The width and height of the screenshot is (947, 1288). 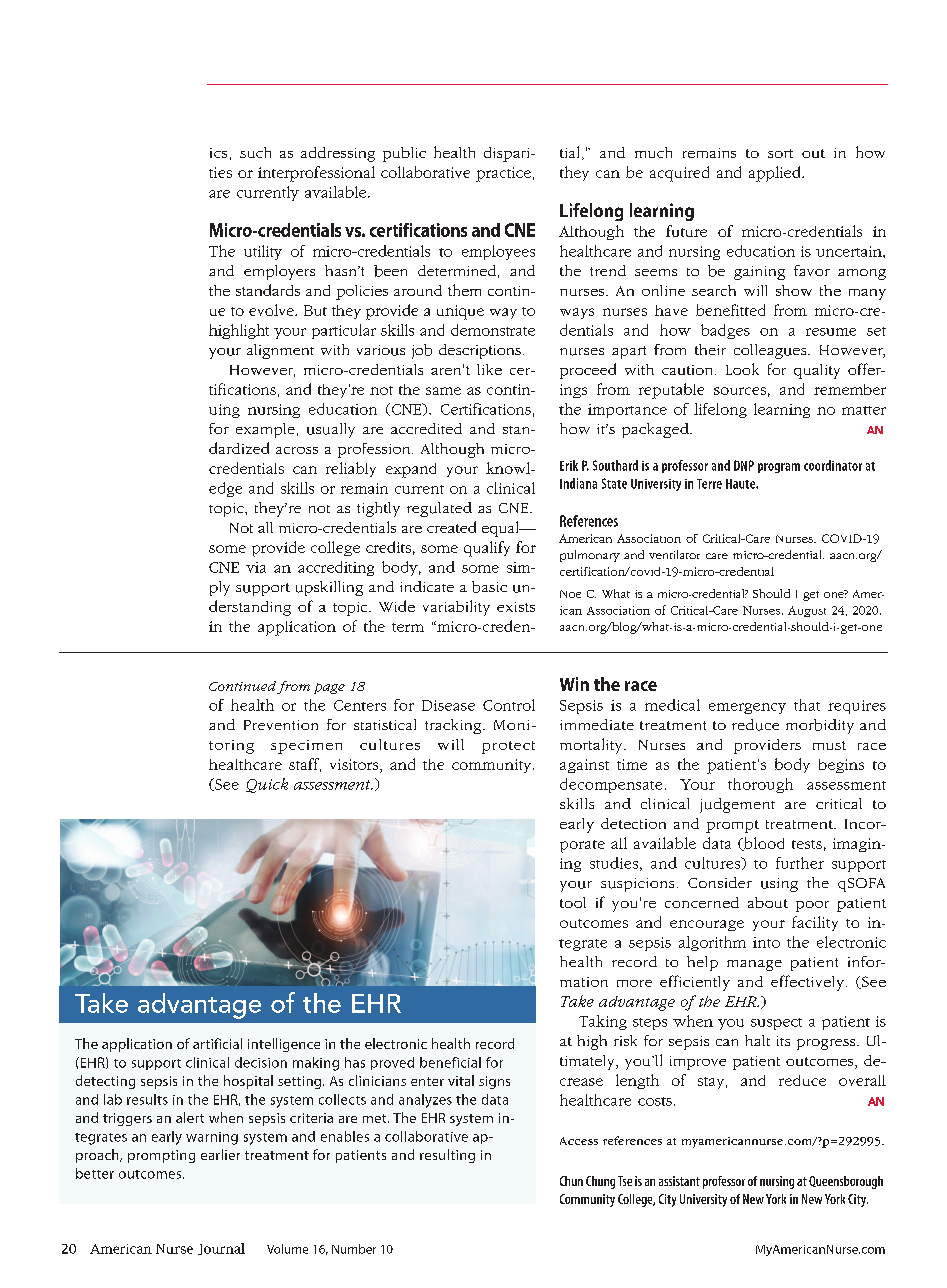 What do you see at coordinates (779, 468) in the screenshot?
I see `program` at bounding box center [779, 468].
